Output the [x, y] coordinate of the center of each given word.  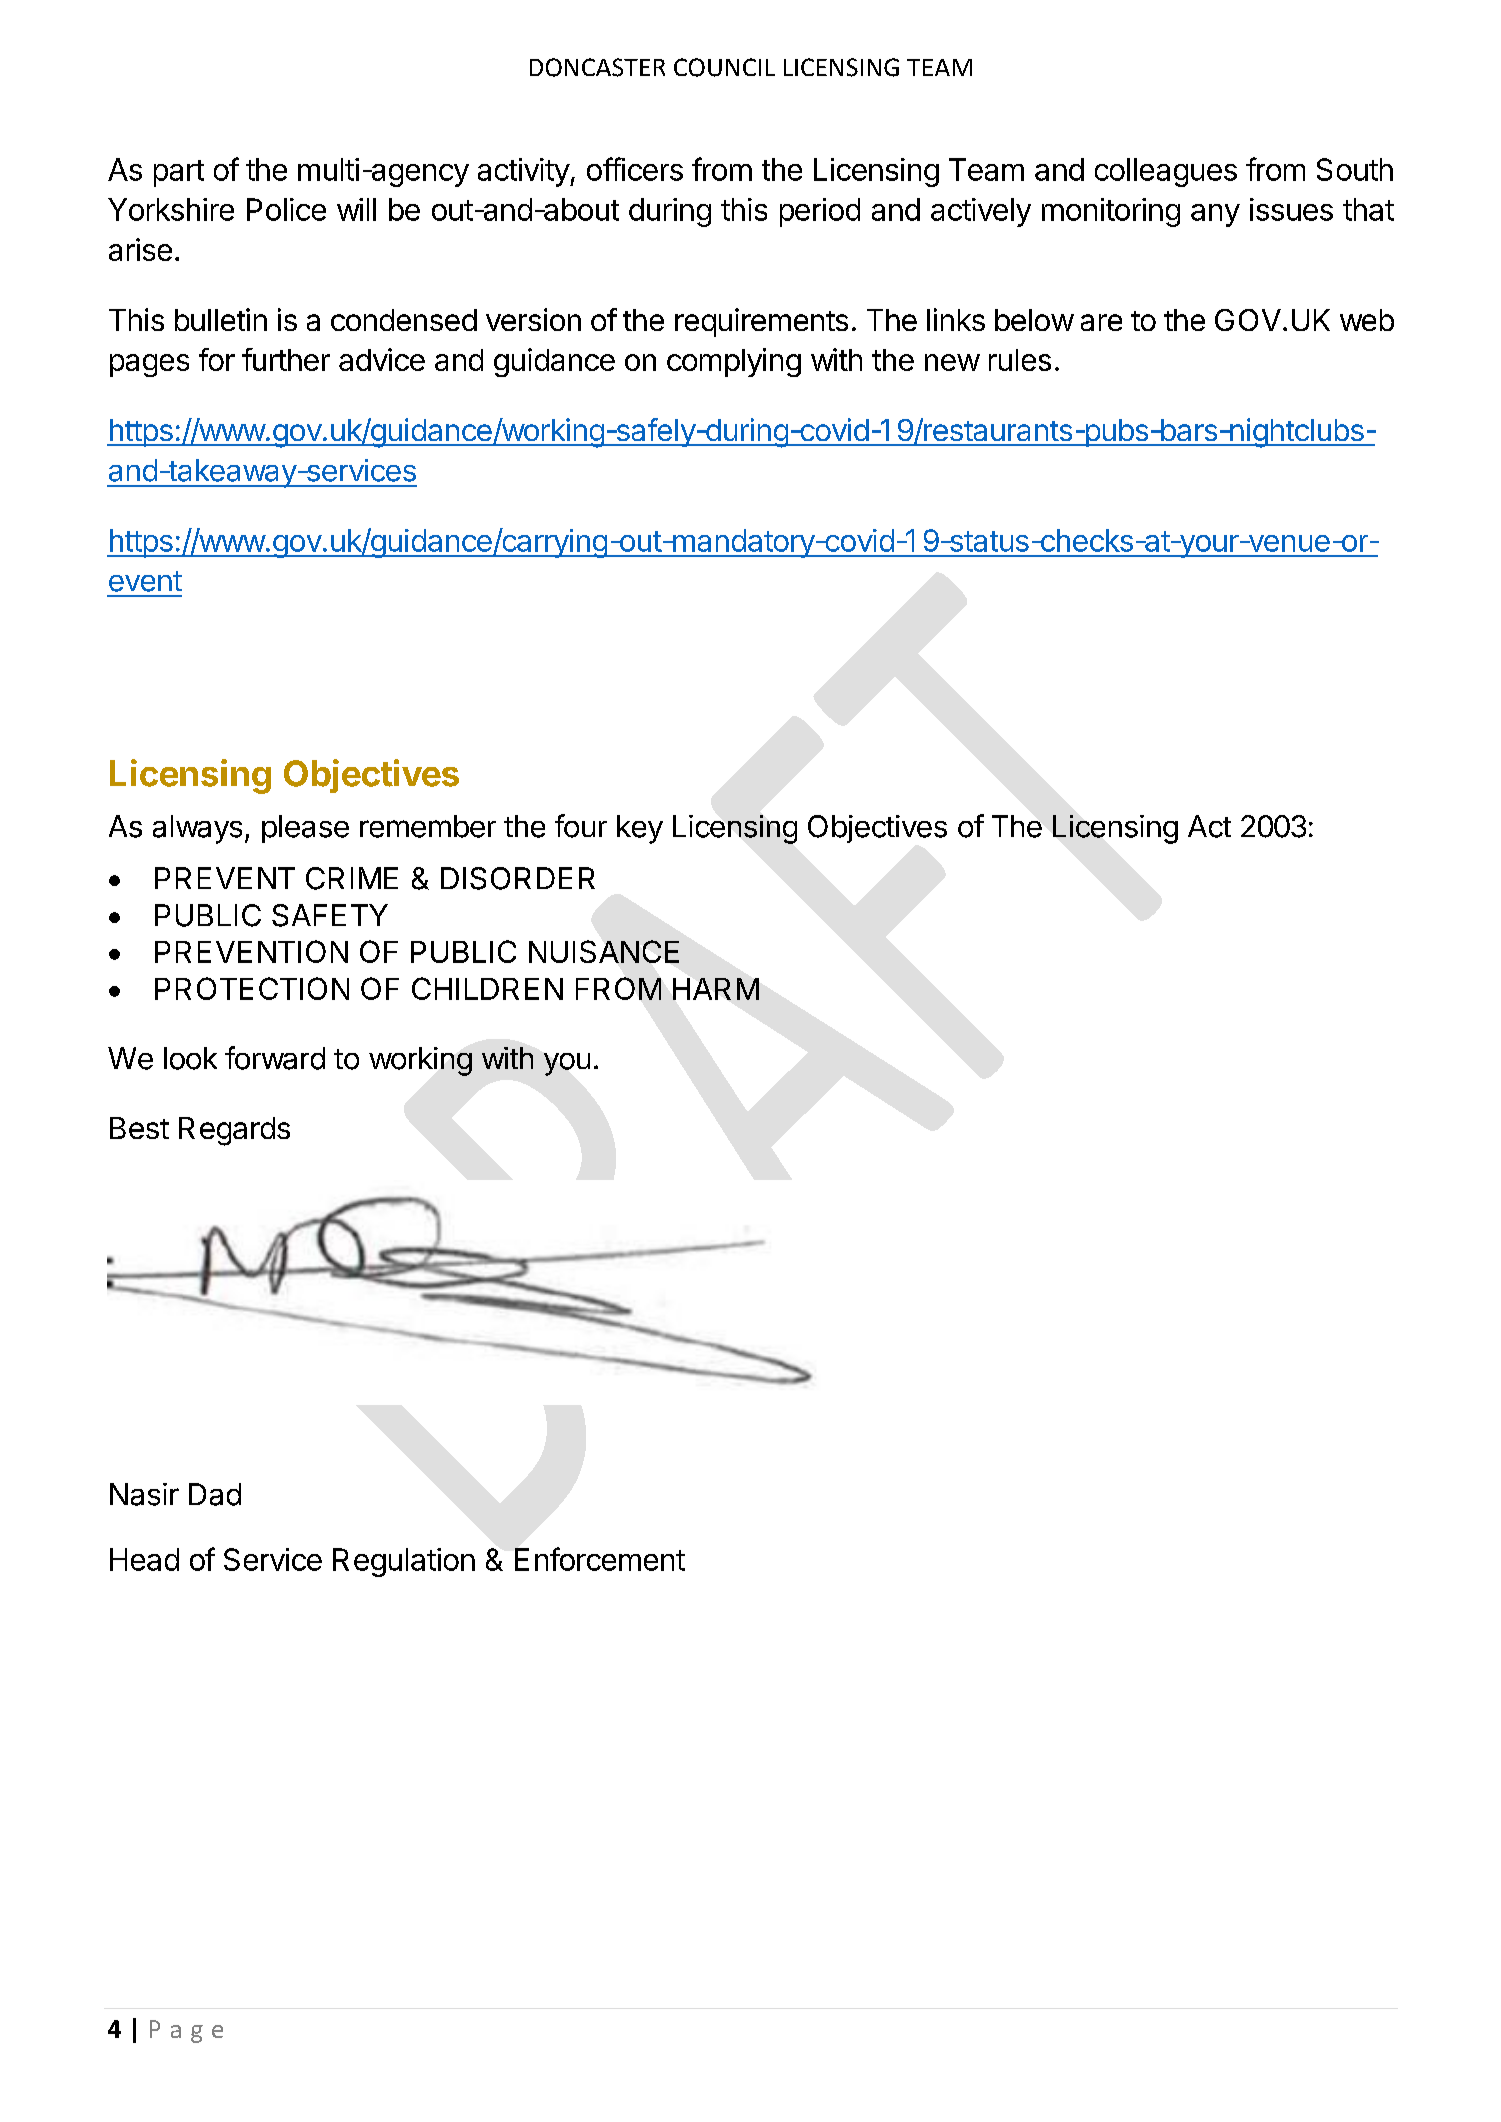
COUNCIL [724, 67]
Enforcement [600, 1559]
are [1101, 322]
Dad [215, 1494]
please [305, 829]
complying [734, 362]
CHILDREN [487, 988]
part [179, 173]
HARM [716, 989]
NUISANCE [604, 951]
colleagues [1166, 172]
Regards [234, 1131]
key [640, 829]
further [286, 359]
